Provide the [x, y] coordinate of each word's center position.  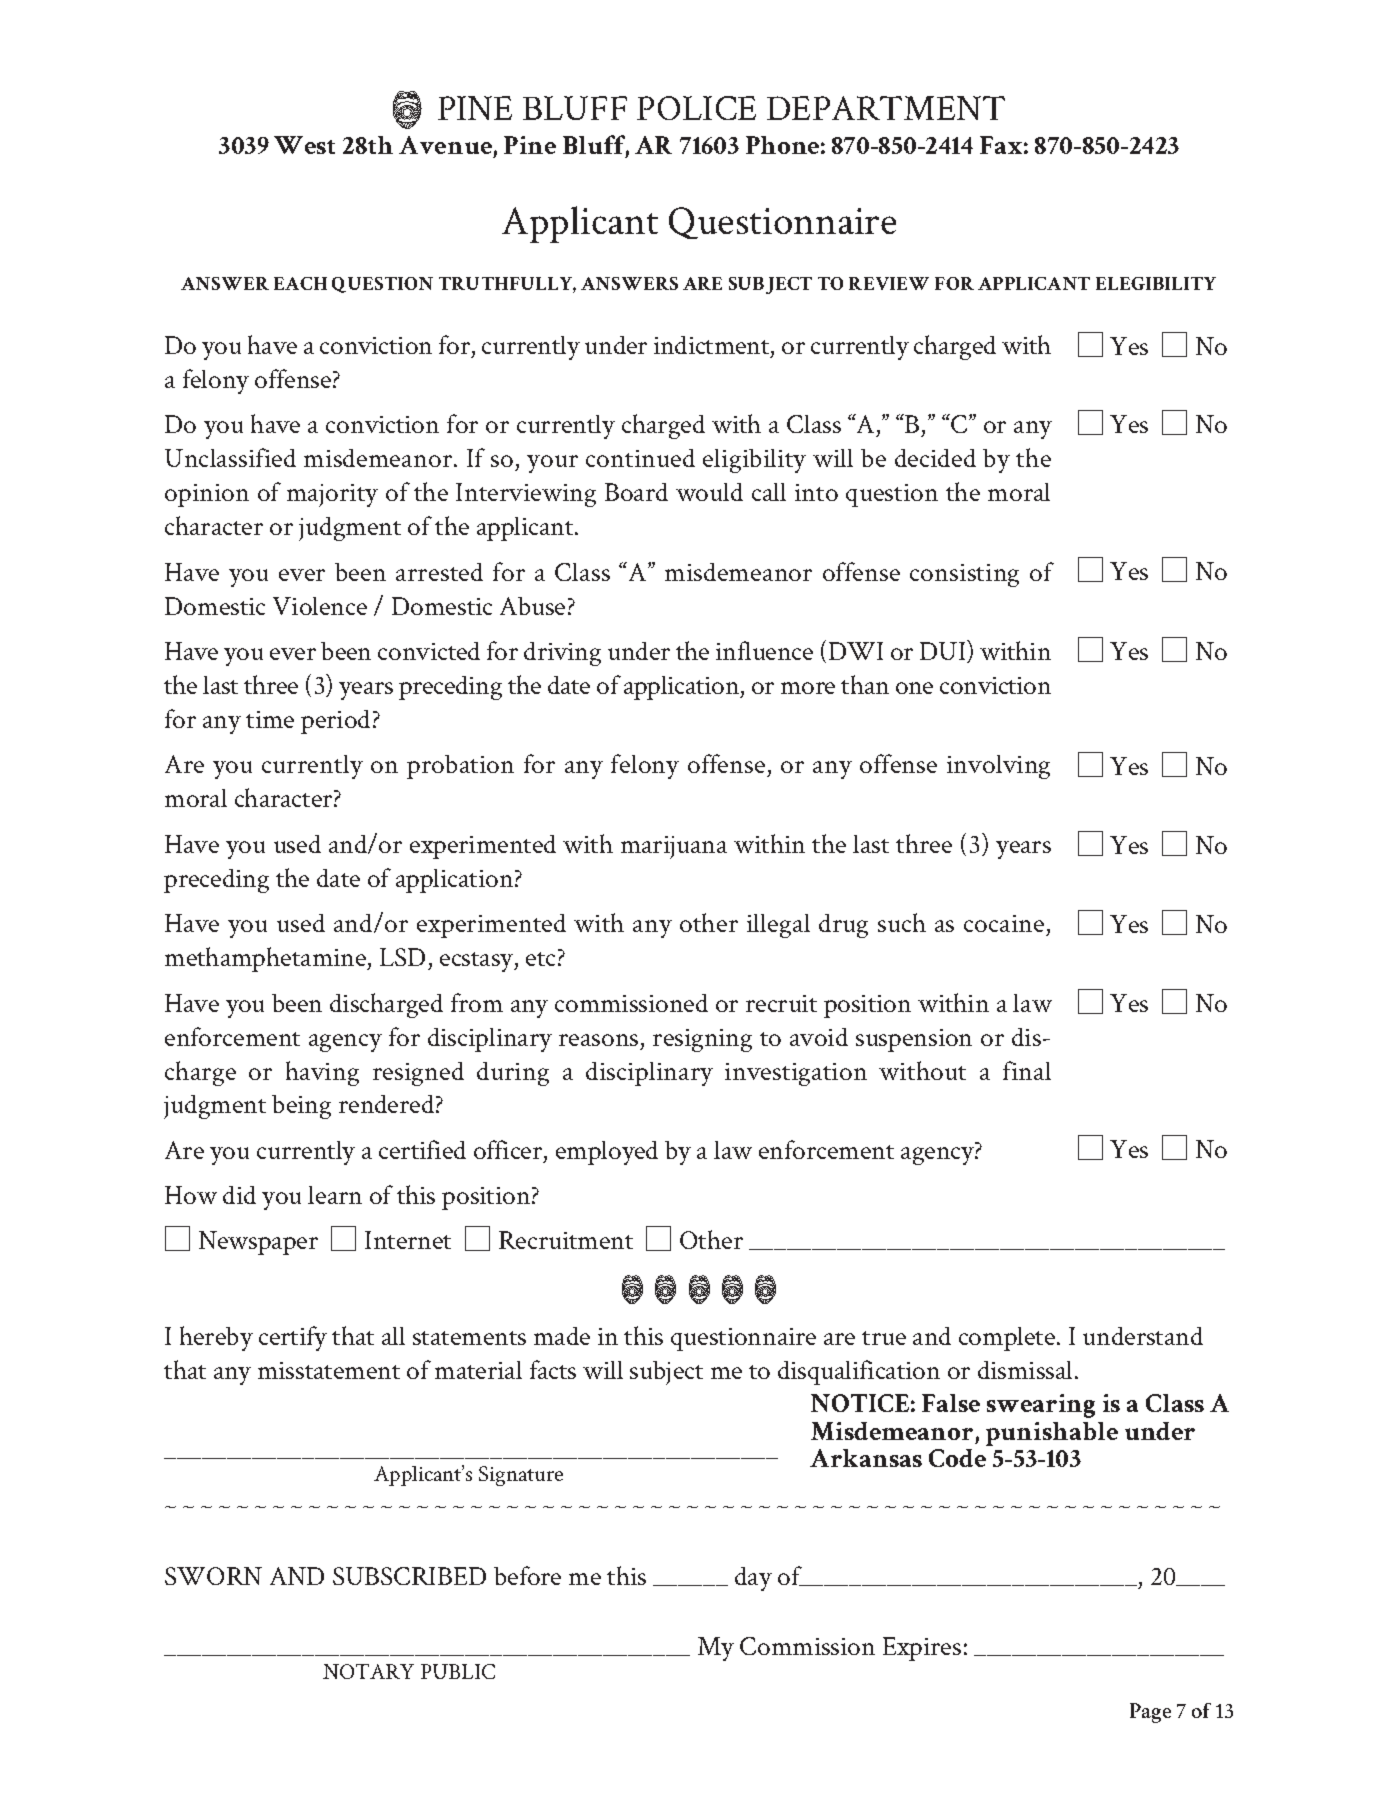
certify [293, 1338]
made [562, 1336]
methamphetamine [267, 959]
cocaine [1004, 923]
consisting [964, 575]
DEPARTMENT [886, 108]
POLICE [696, 108]
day [753, 1579]
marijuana [674, 847]
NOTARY [368, 1671]
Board [636, 492]
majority [332, 495]
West [304, 145]
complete [1008, 1339]
